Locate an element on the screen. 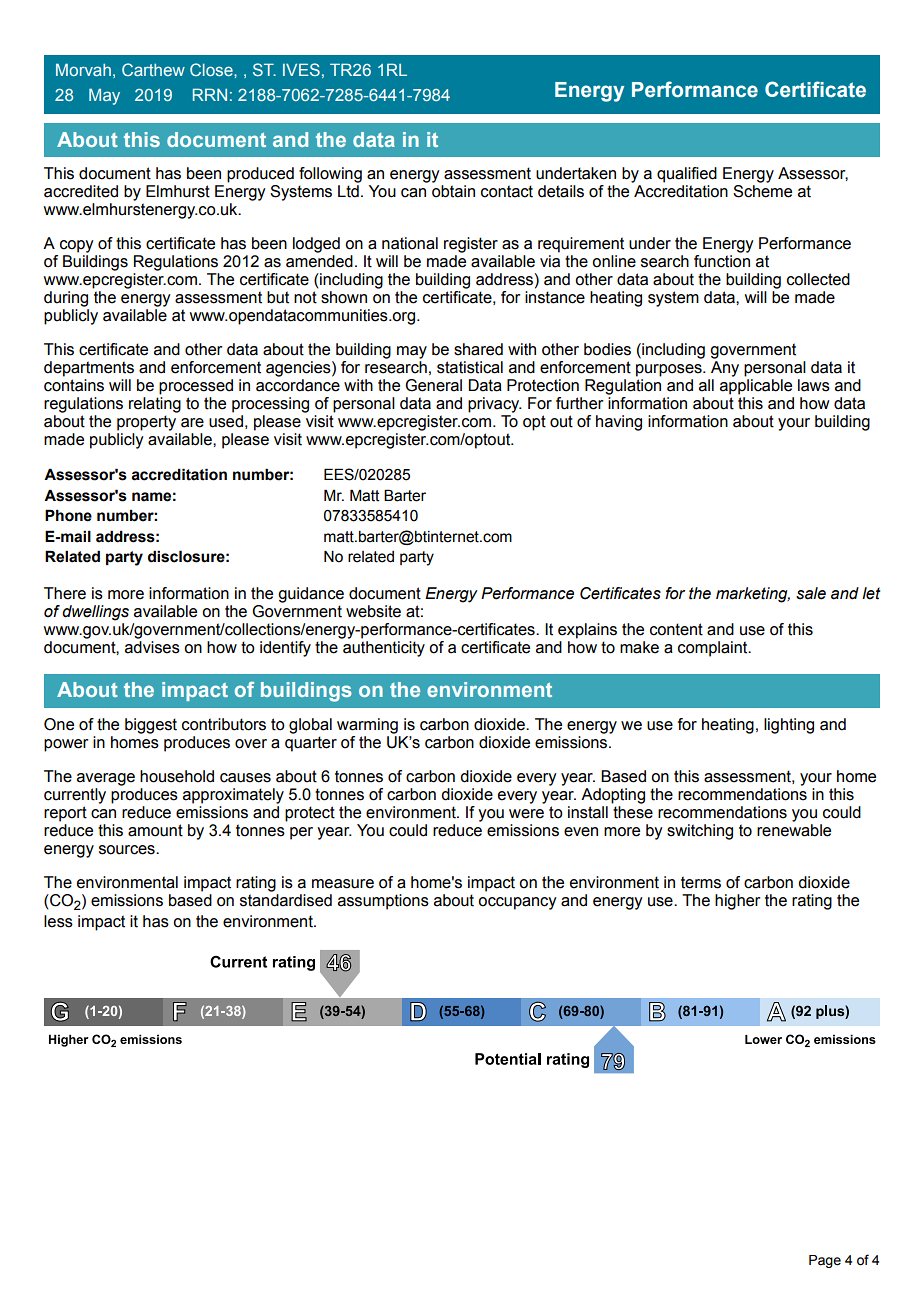 This screenshot has height=1308, width=924. complaint is located at coordinates (714, 649).
